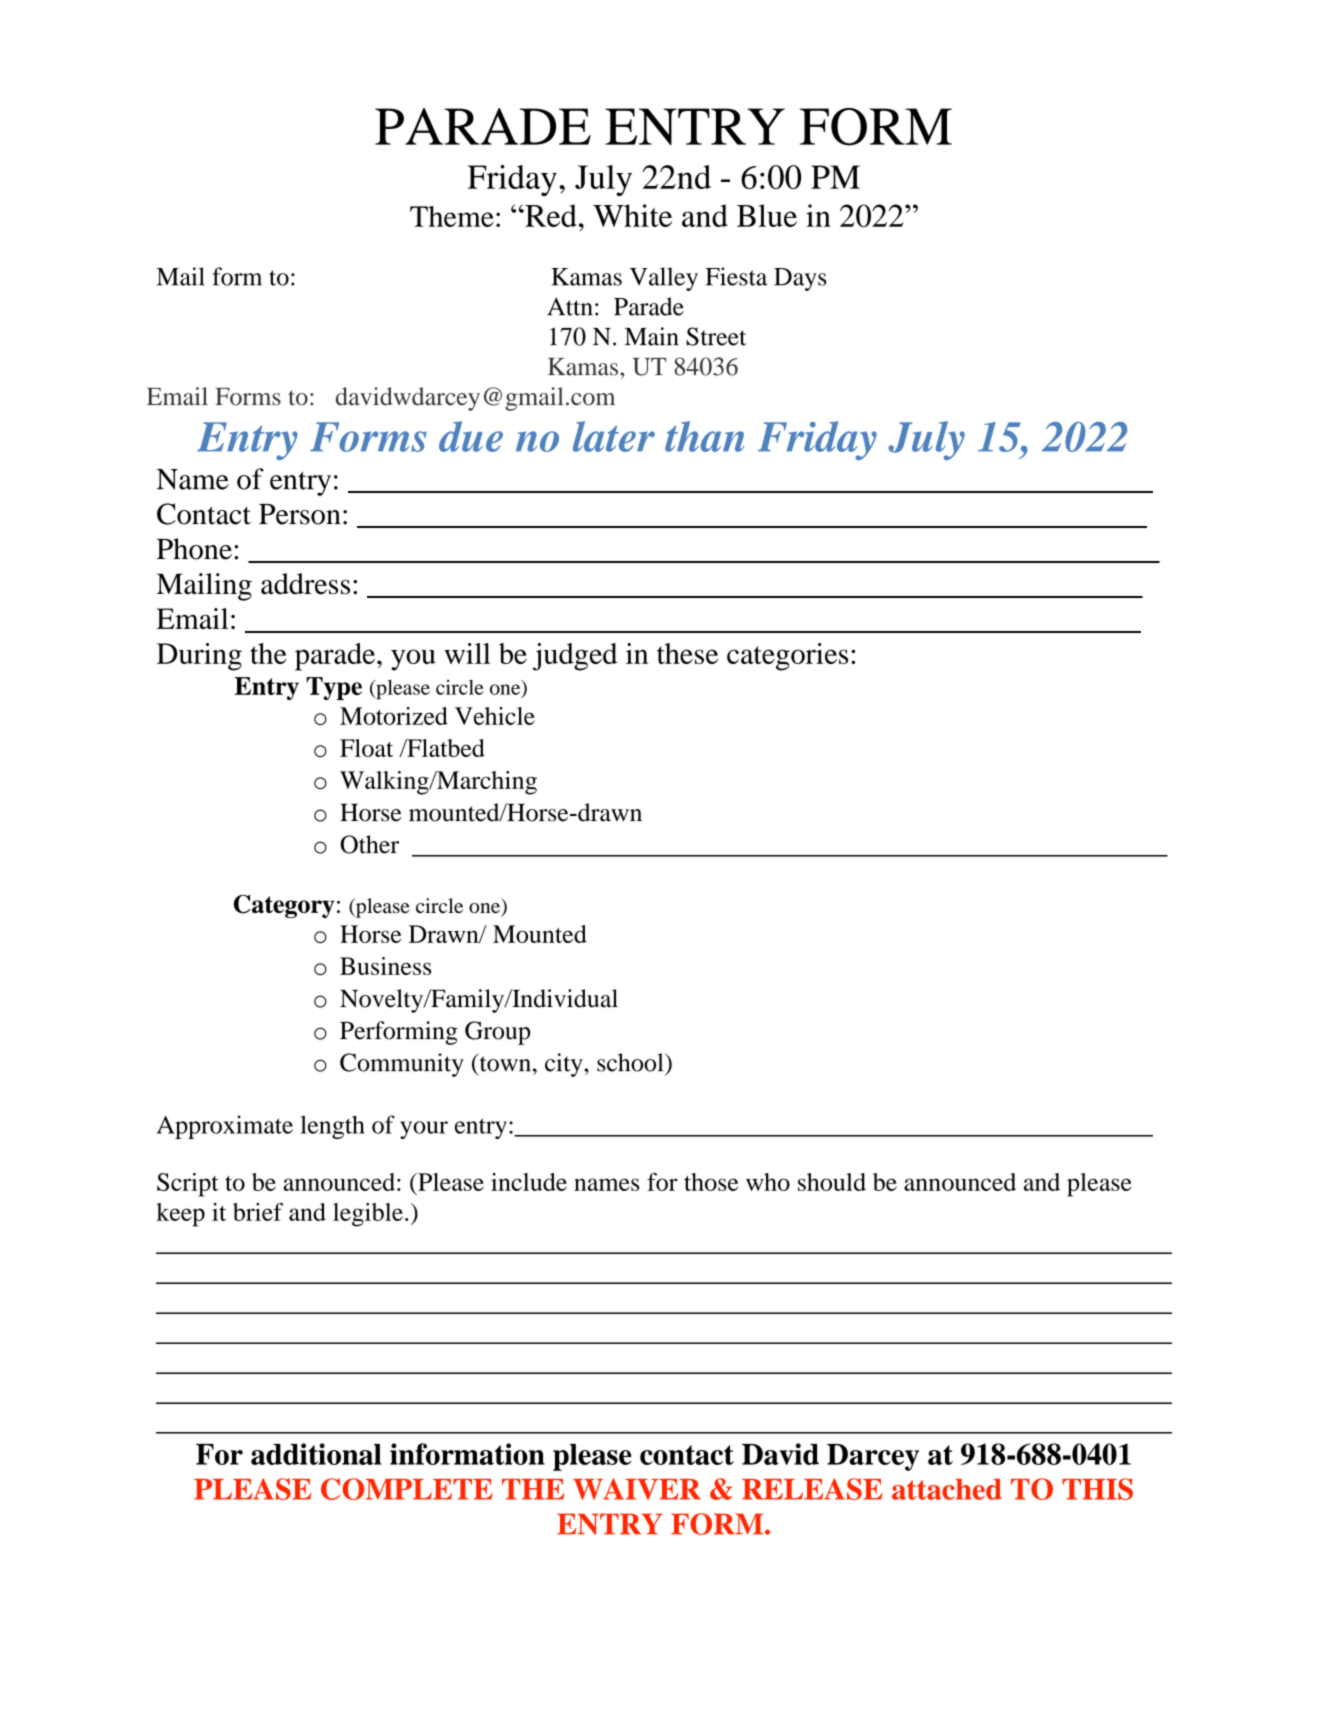 Image resolution: width=1328 pixels, height=1719 pixels. I want to click on Days, so click(800, 279).
